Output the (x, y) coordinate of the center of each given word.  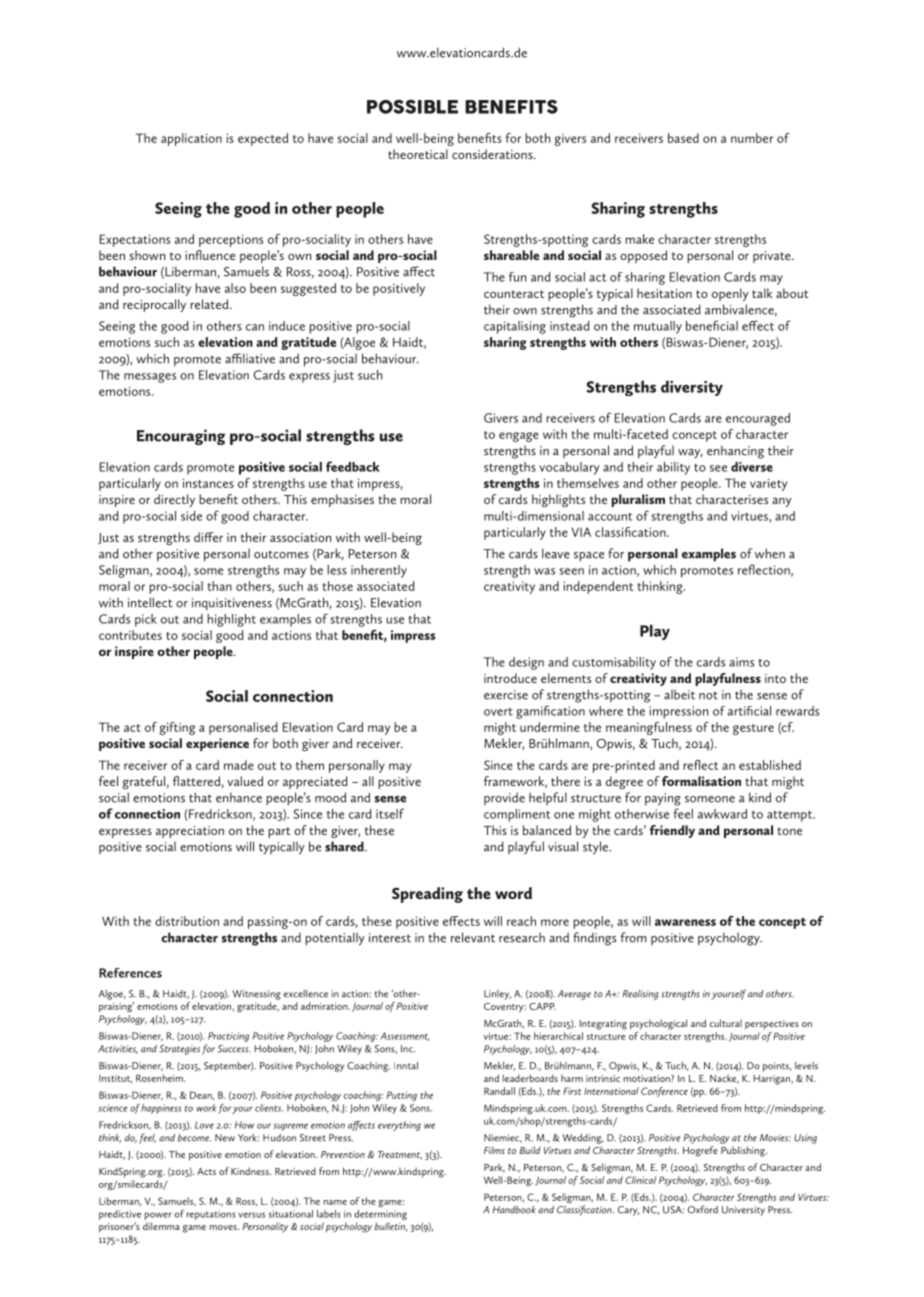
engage (519, 437)
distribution (187, 921)
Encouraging (181, 437)
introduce (510, 678)
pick (146, 620)
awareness (685, 922)
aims (741, 662)
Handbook (514, 1210)
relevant (473, 937)
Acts (206, 1171)
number (752, 138)
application (191, 139)
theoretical (418, 154)
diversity (692, 388)
